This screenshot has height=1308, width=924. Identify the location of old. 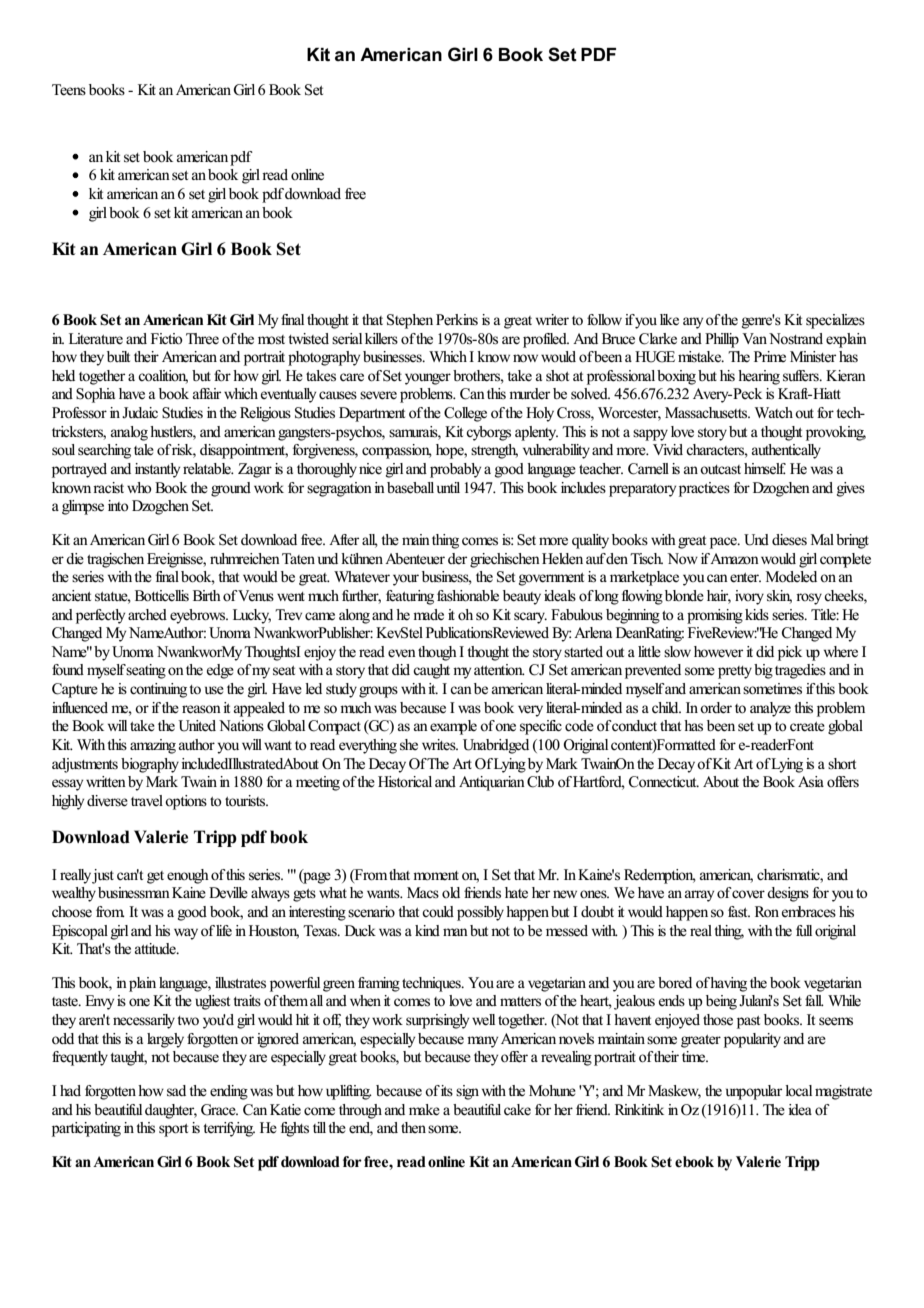
(451, 892).
